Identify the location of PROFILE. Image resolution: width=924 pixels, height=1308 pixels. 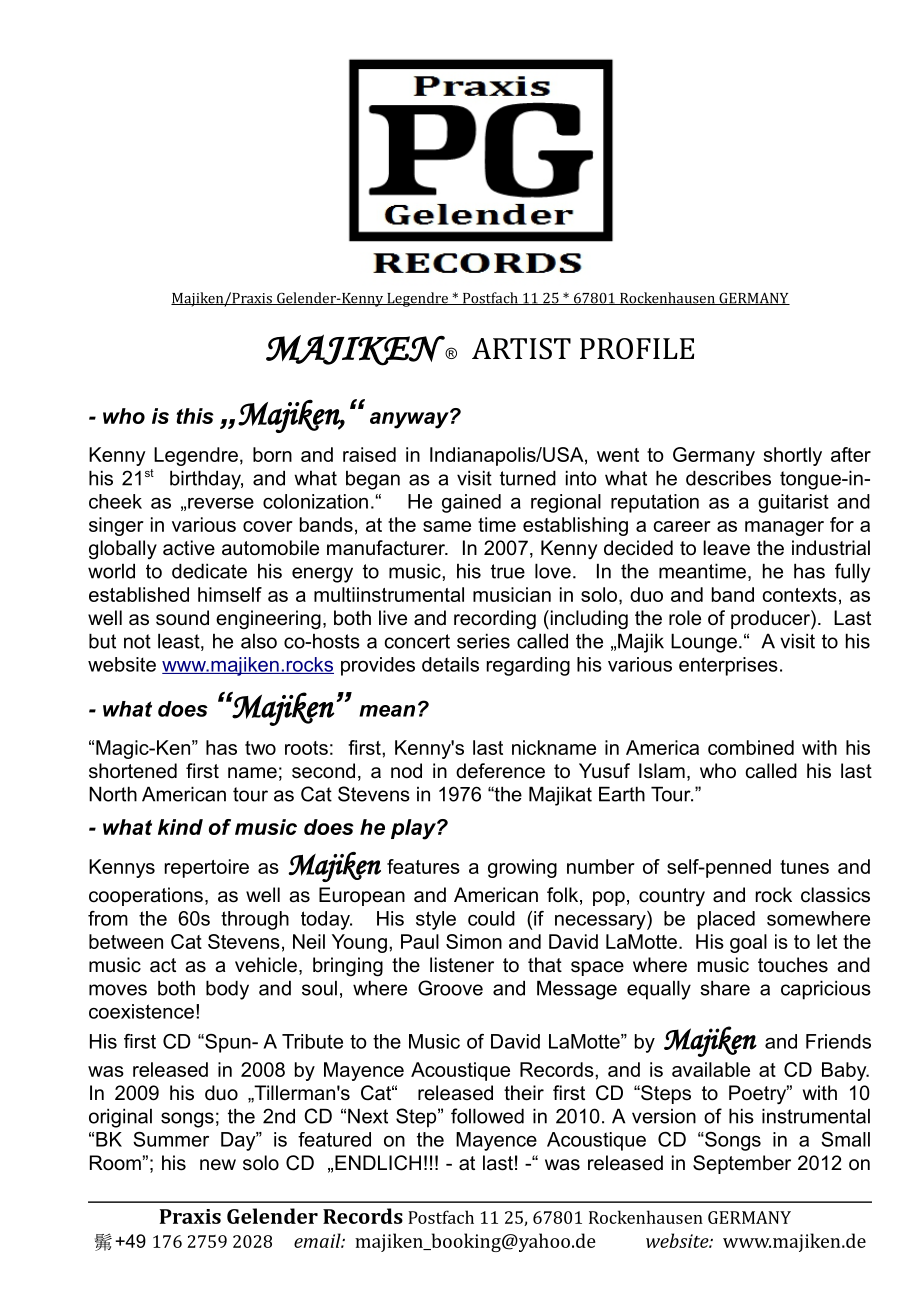
(637, 349).
